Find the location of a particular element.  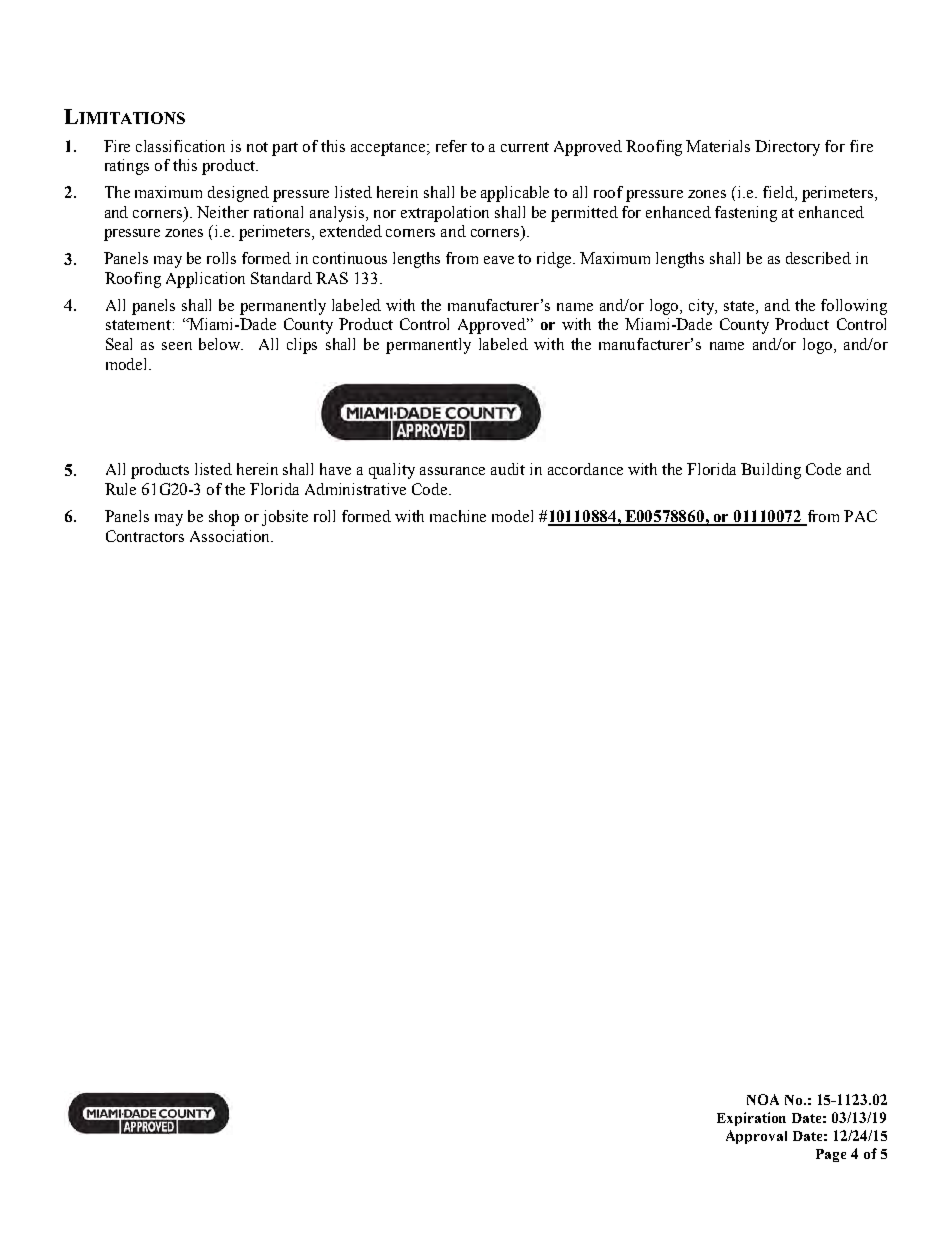

designed is located at coordinates (238, 194).
